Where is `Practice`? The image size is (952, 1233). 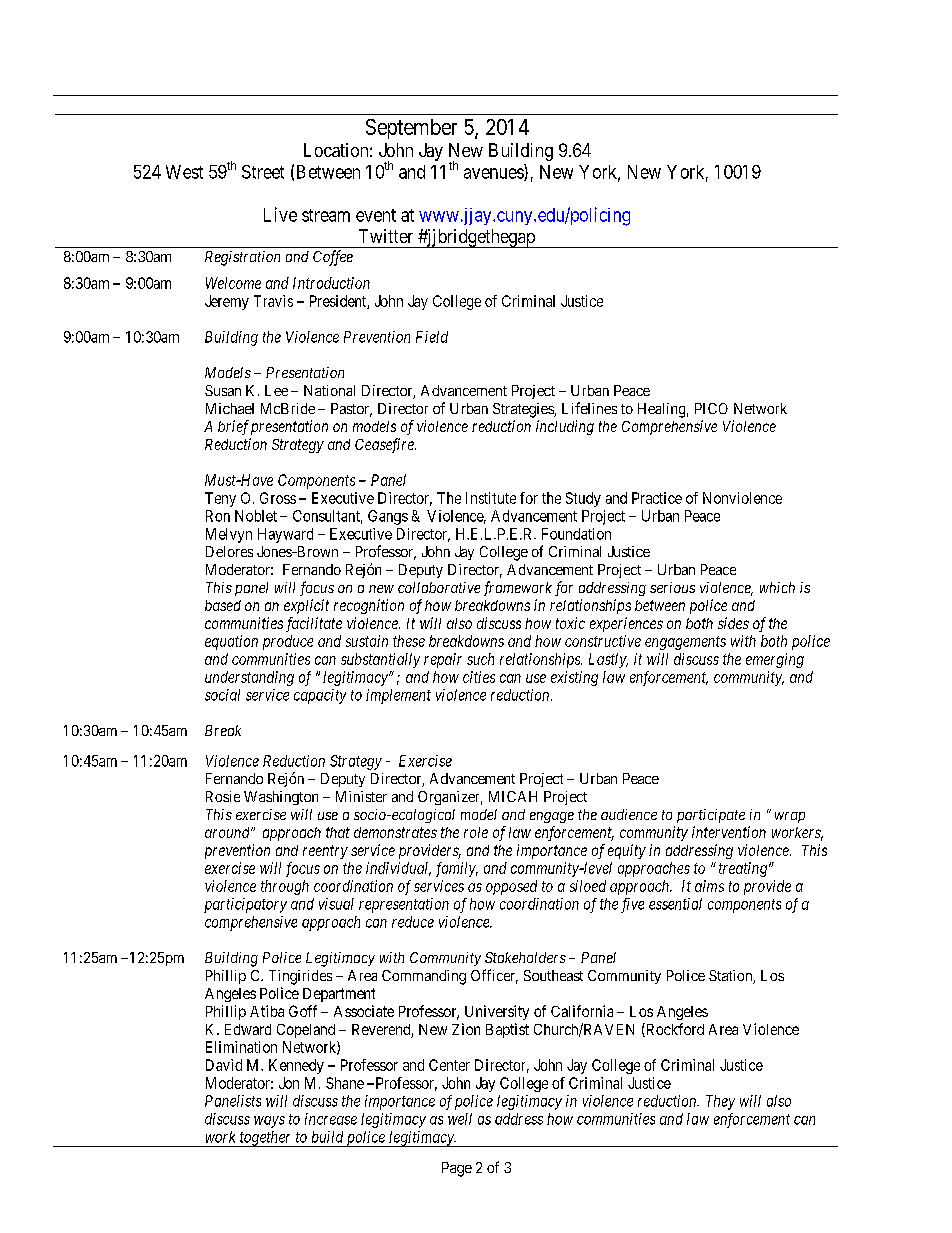
Practice is located at coordinates (657, 498).
